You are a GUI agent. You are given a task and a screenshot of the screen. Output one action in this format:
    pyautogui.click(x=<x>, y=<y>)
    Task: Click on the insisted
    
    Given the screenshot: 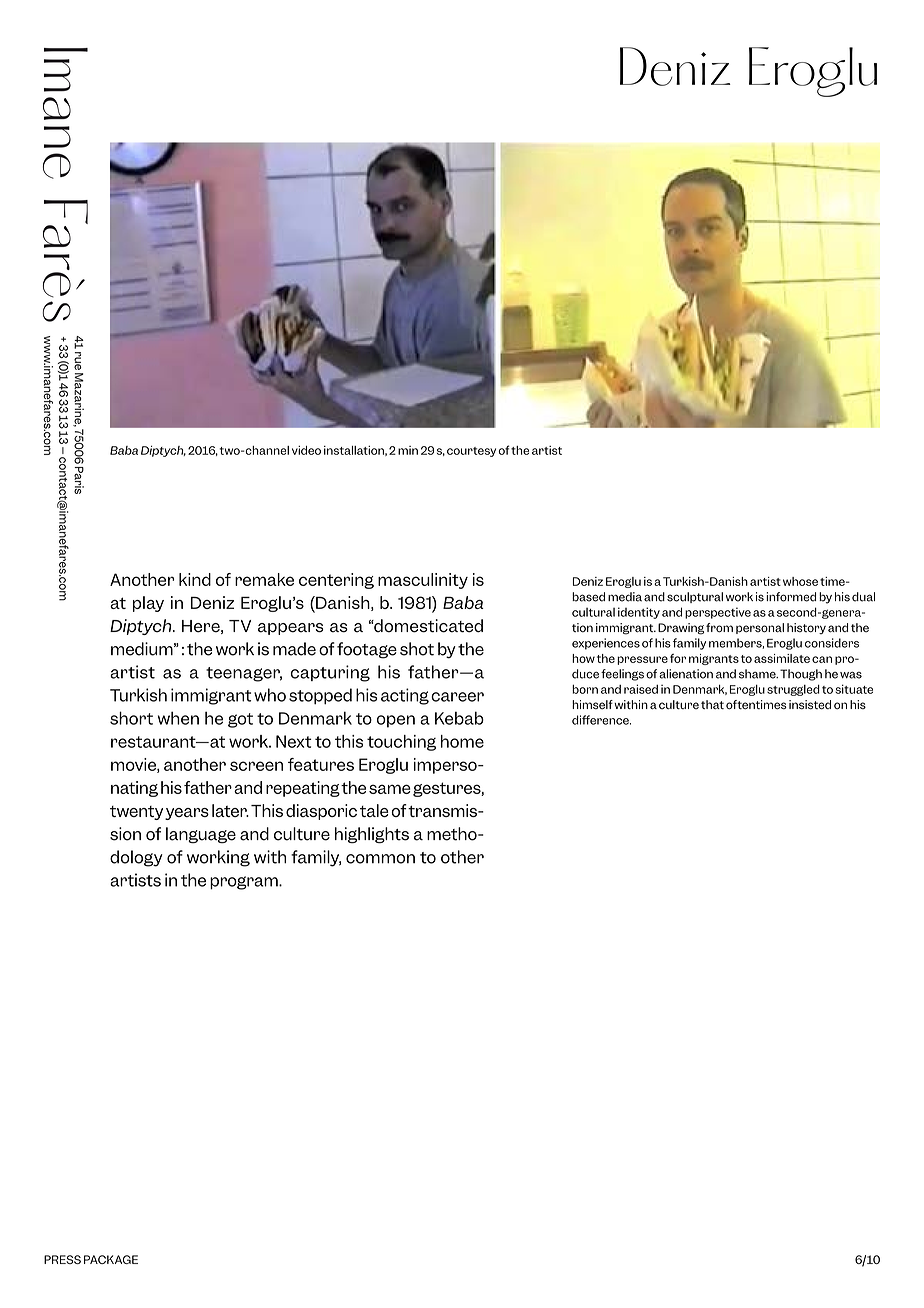 What is the action you would take?
    pyautogui.click(x=810, y=705)
